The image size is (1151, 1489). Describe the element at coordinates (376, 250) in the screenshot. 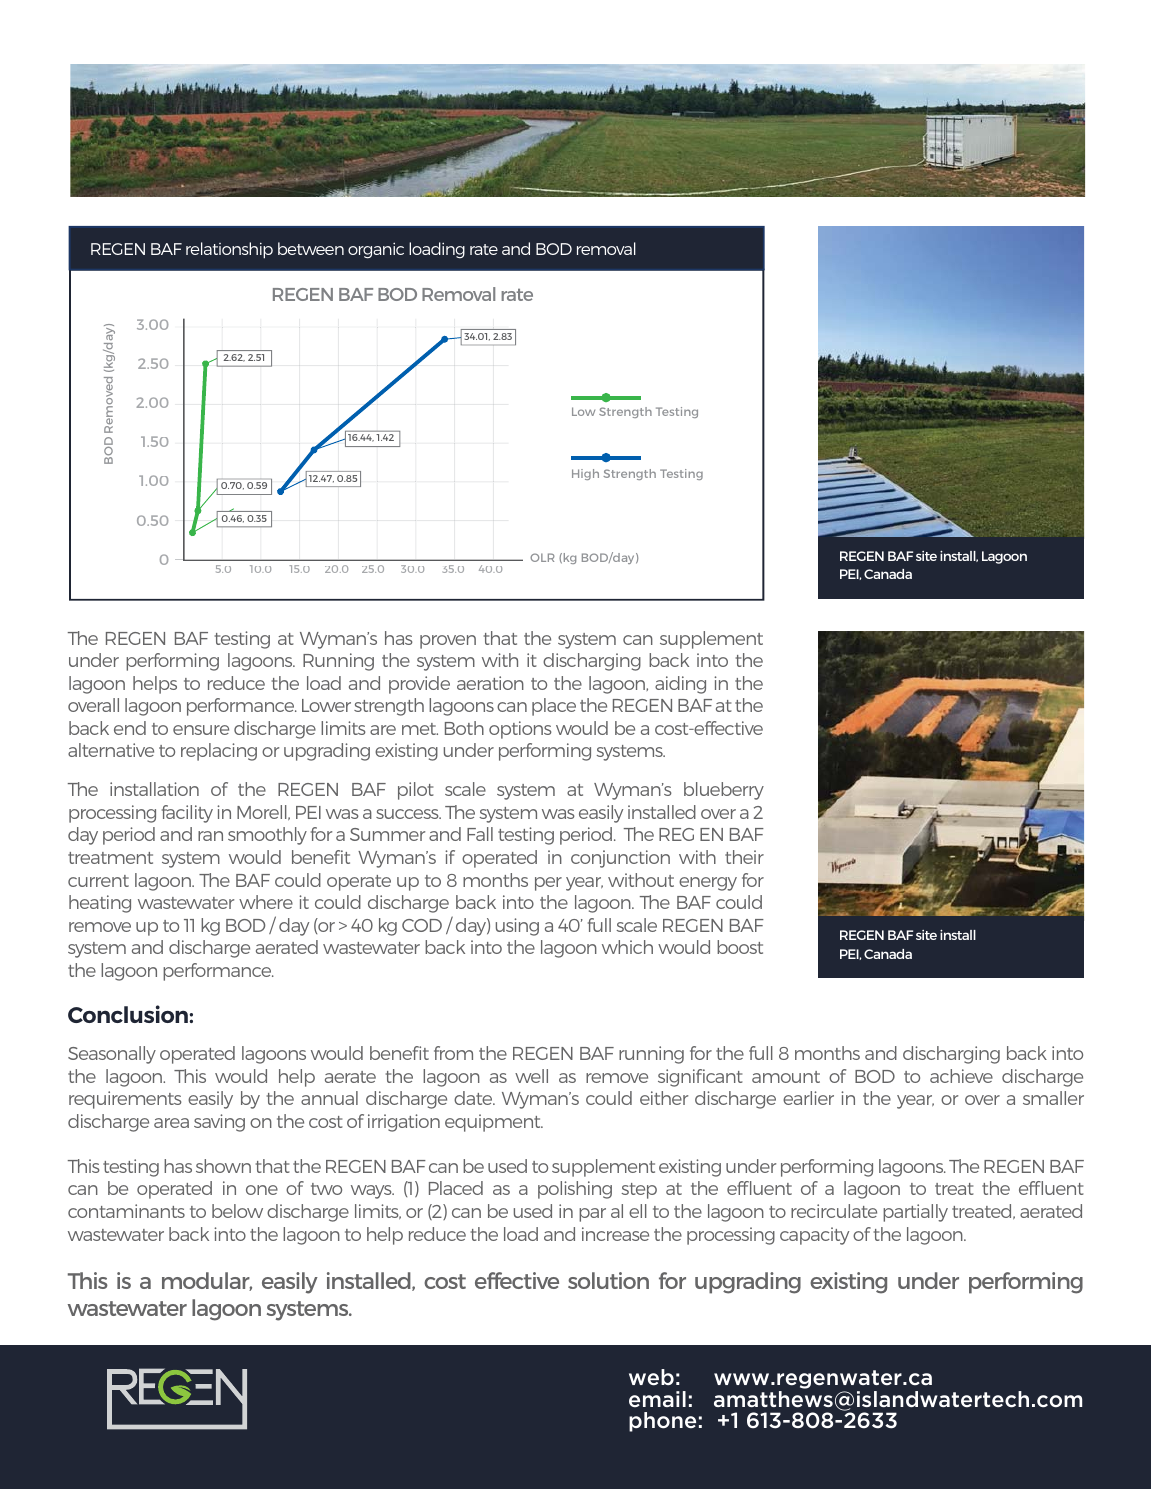

I see `organic` at that location.
